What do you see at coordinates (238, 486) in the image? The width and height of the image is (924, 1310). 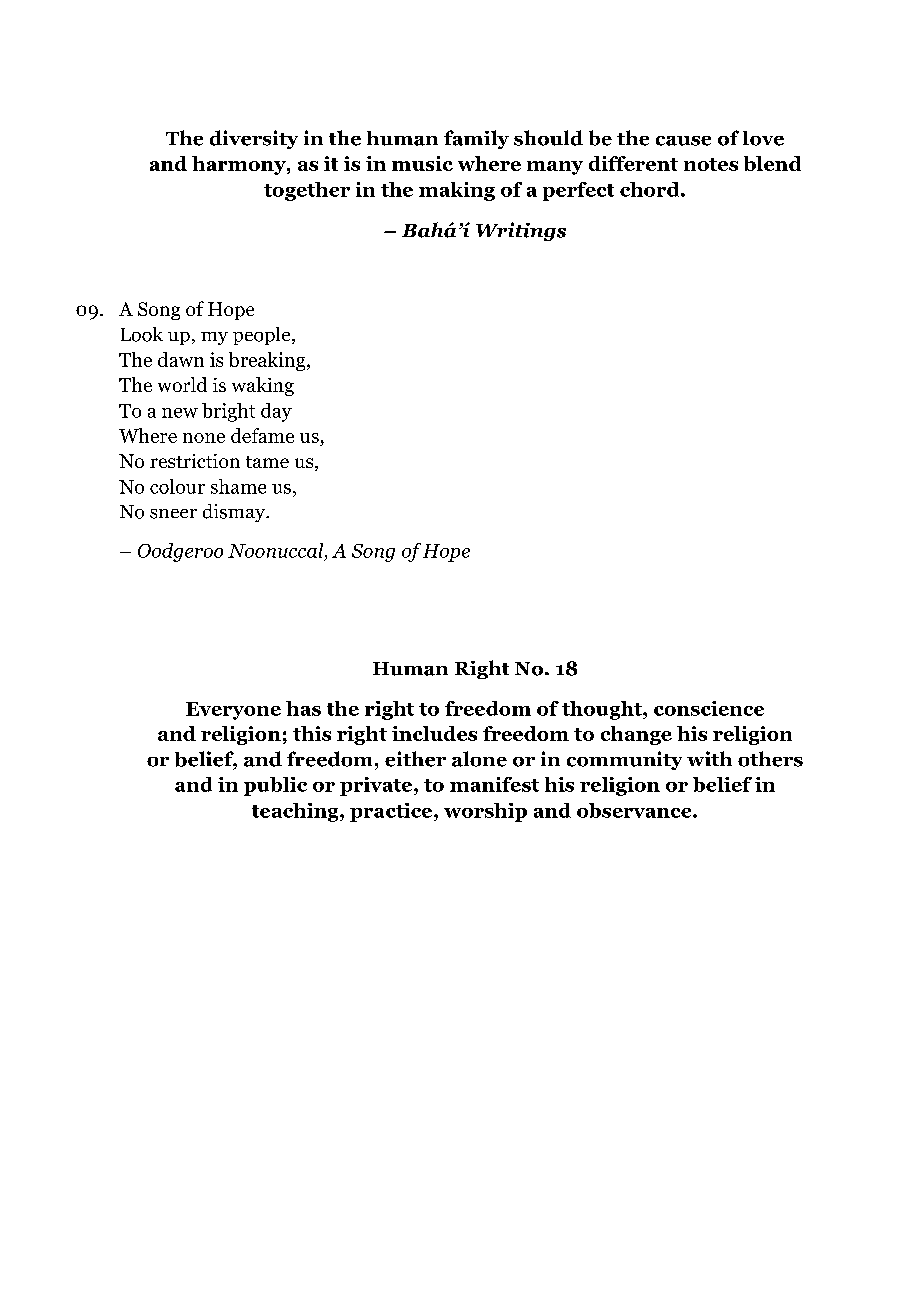 I see `shame` at bounding box center [238, 486].
